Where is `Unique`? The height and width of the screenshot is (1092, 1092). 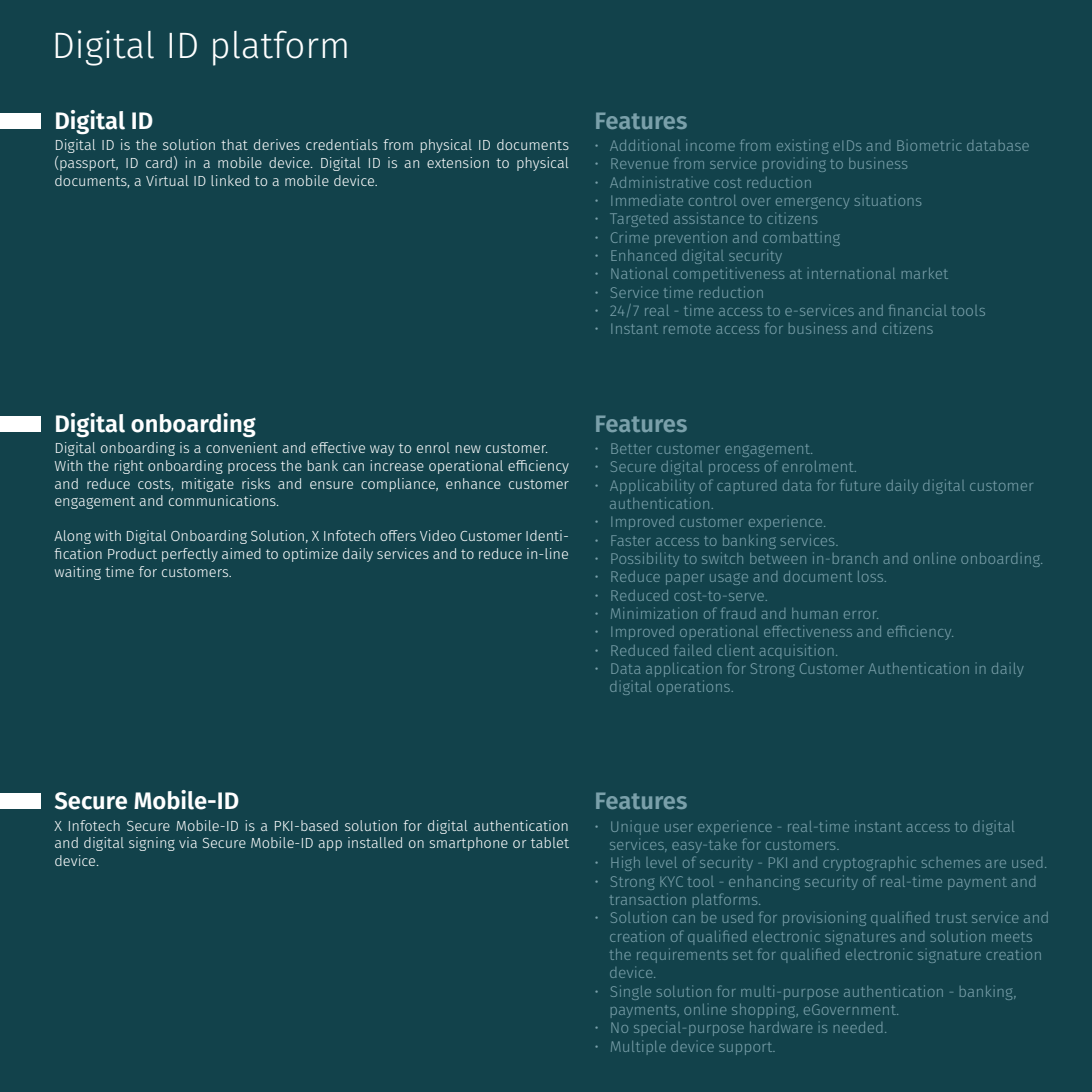
Unique is located at coordinates (635, 828).
